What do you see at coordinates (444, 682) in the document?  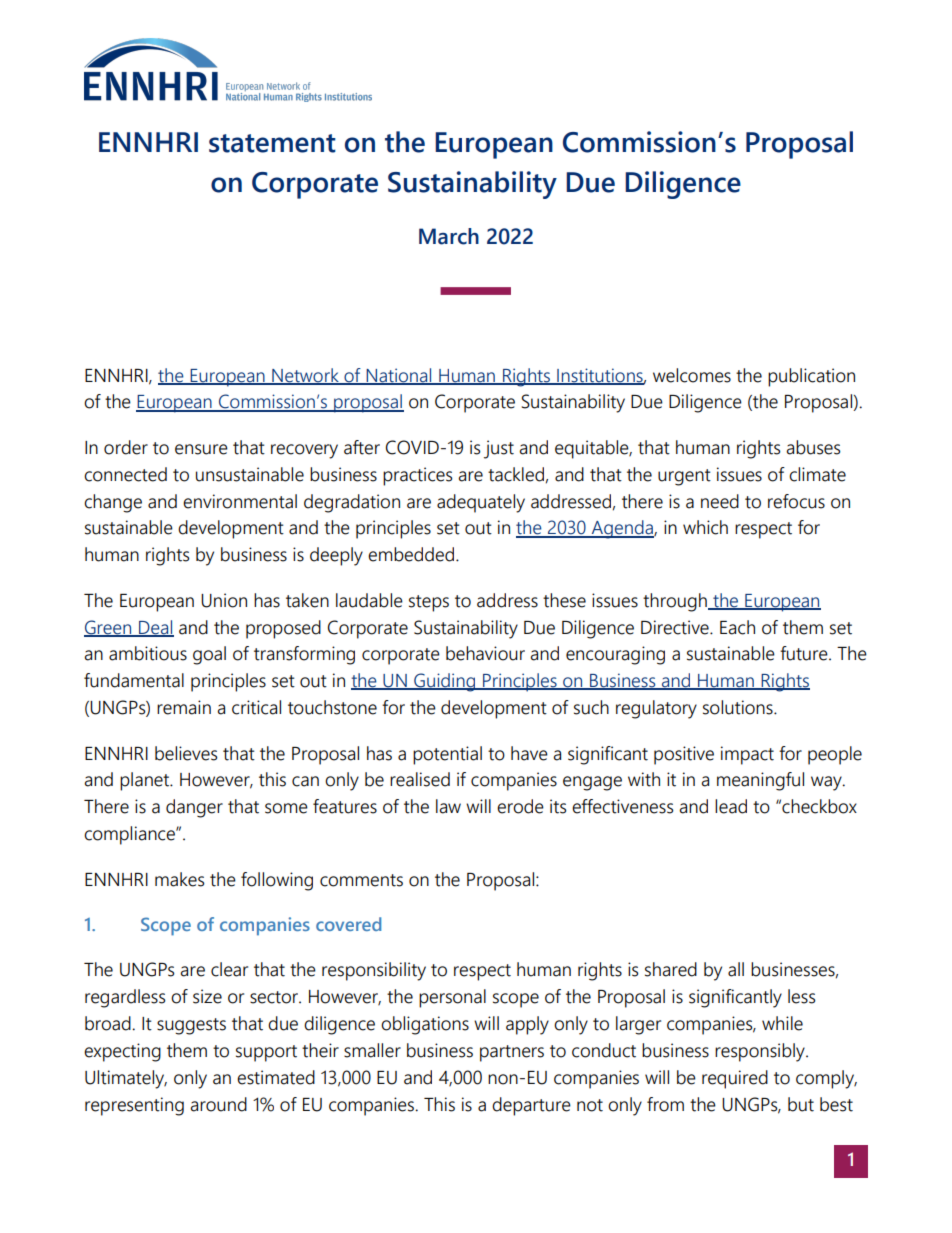 I see `Guiding` at bounding box center [444, 682].
